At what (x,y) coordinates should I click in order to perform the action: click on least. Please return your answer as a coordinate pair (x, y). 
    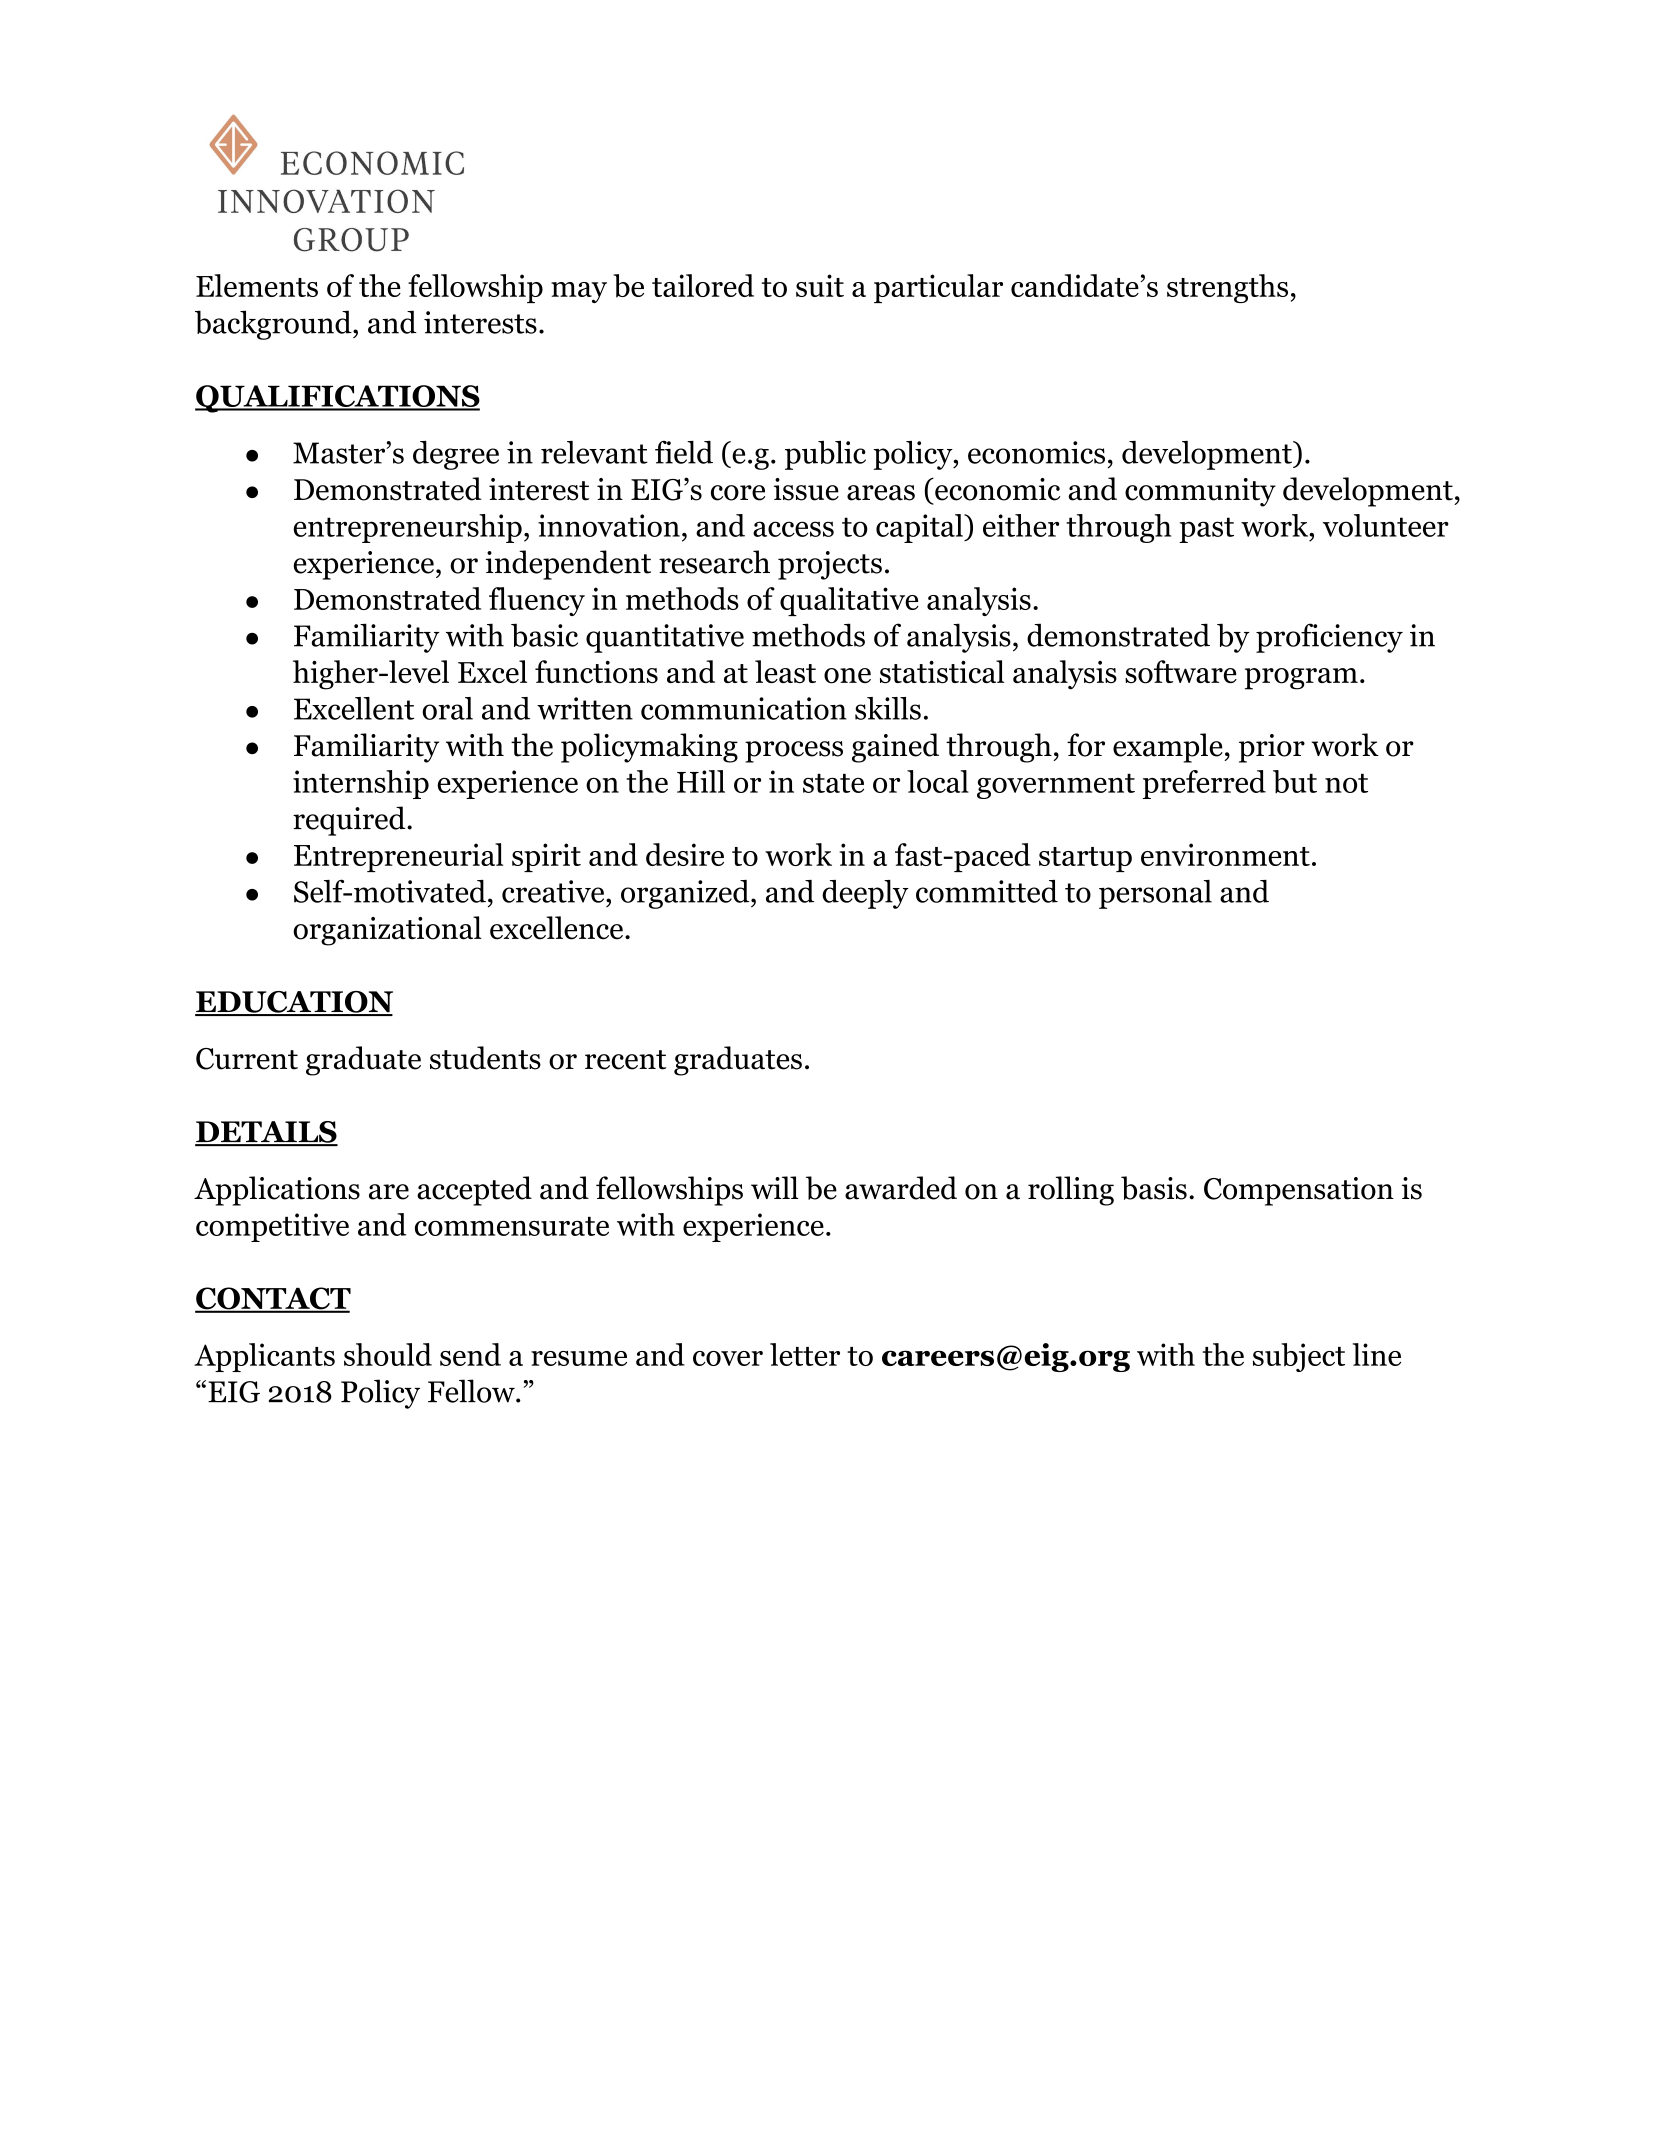
    Looking at the image, I should click on (785, 671).
